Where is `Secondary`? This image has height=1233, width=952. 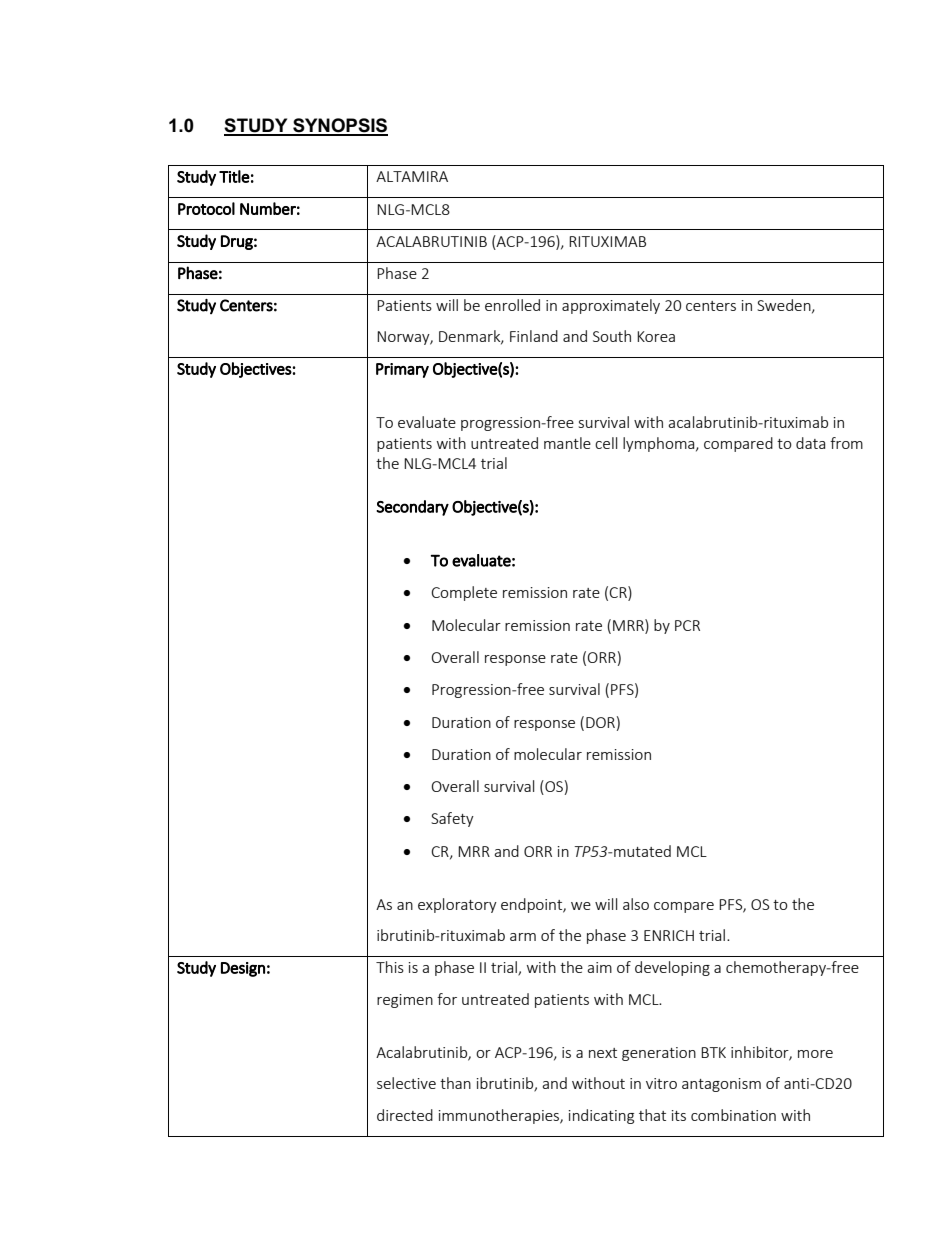
Secondary is located at coordinates (412, 508).
